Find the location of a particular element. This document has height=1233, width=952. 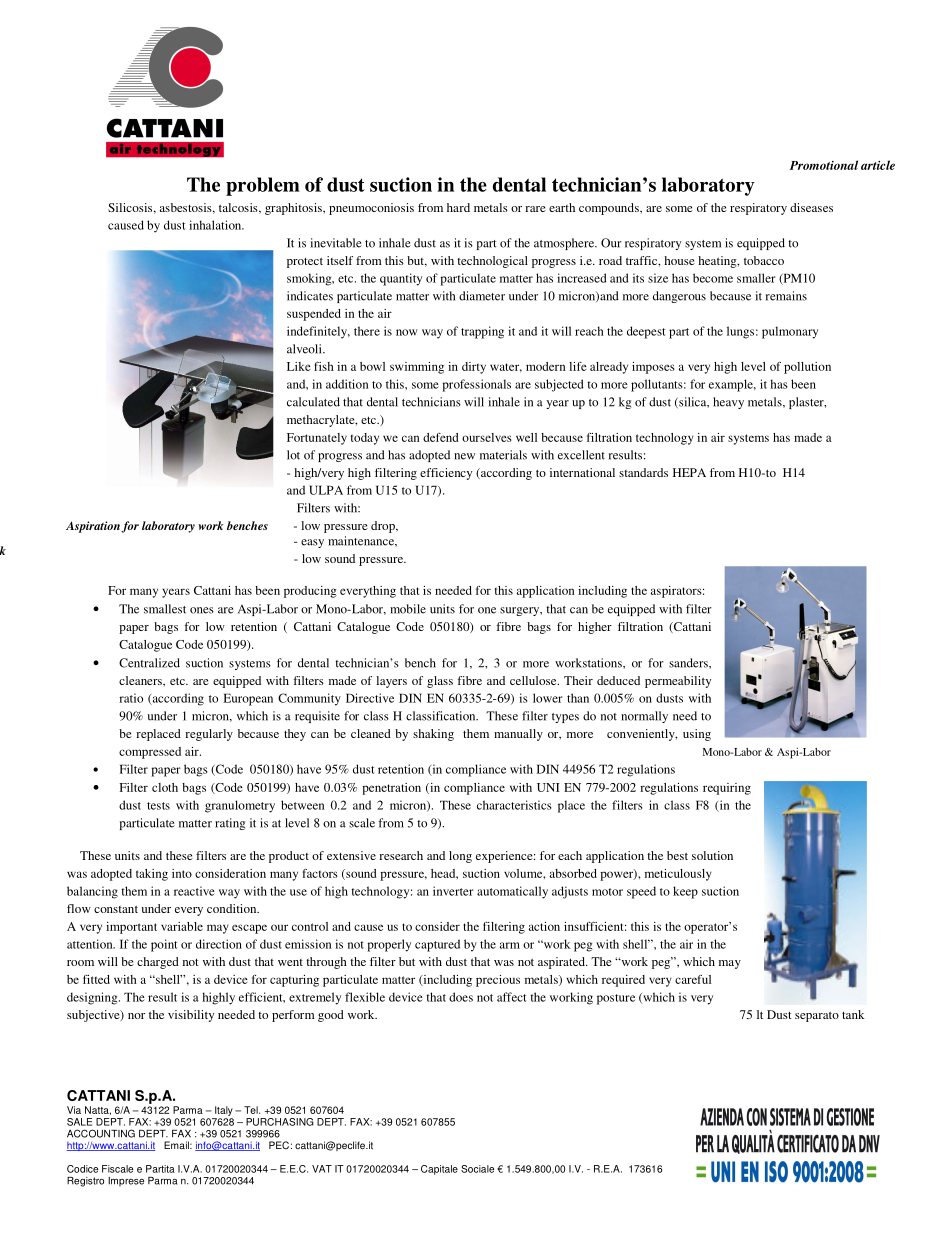

sanders is located at coordinates (689, 663).
